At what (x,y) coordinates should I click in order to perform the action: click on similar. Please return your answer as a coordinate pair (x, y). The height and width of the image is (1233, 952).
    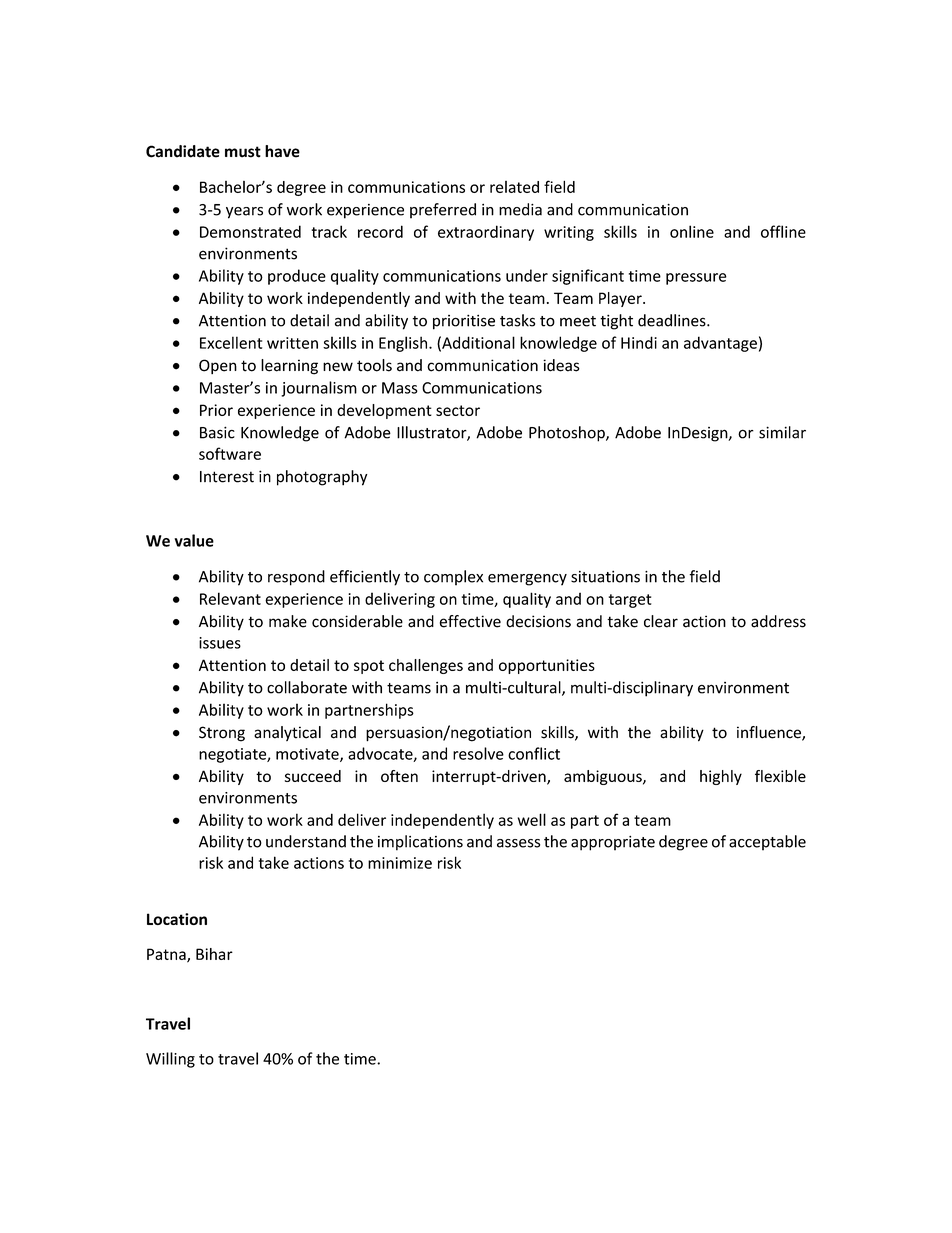
    Looking at the image, I should click on (782, 432).
